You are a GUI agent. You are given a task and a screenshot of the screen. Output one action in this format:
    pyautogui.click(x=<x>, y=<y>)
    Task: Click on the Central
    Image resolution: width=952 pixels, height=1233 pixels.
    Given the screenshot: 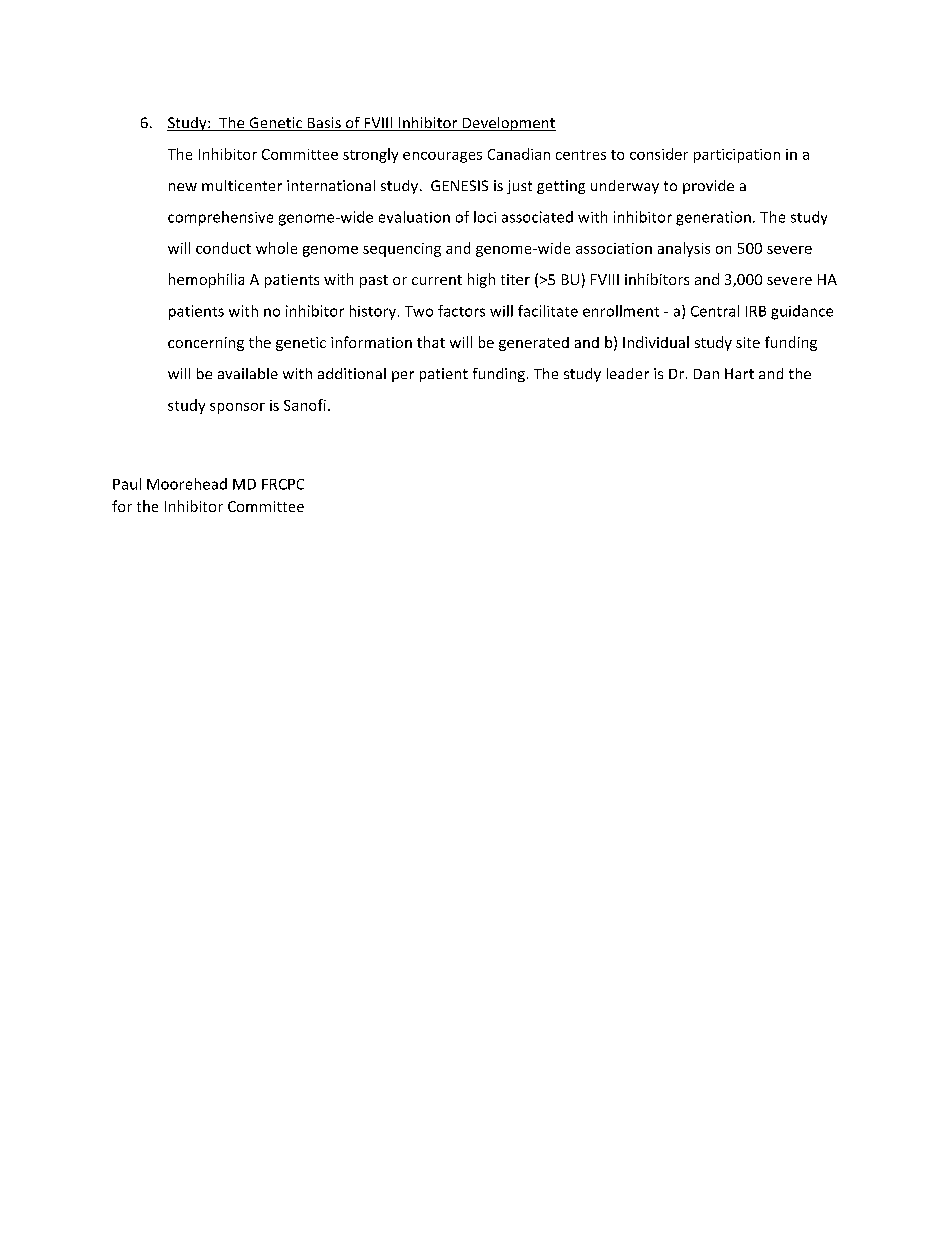 What is the action you would take?
    pyautogui.click(x=715, y=311)
